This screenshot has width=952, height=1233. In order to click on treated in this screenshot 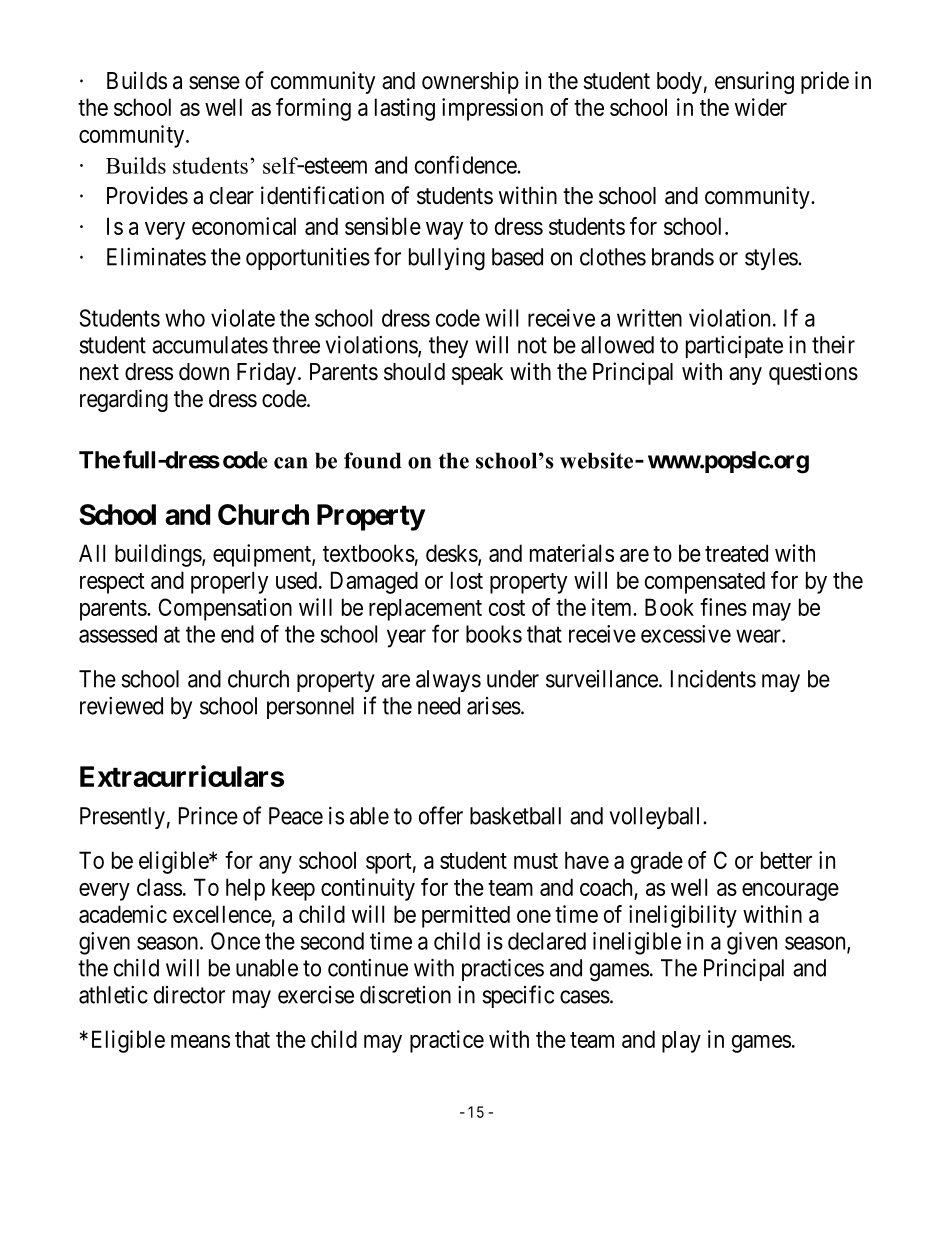, I will do `click(736, 553)`.
